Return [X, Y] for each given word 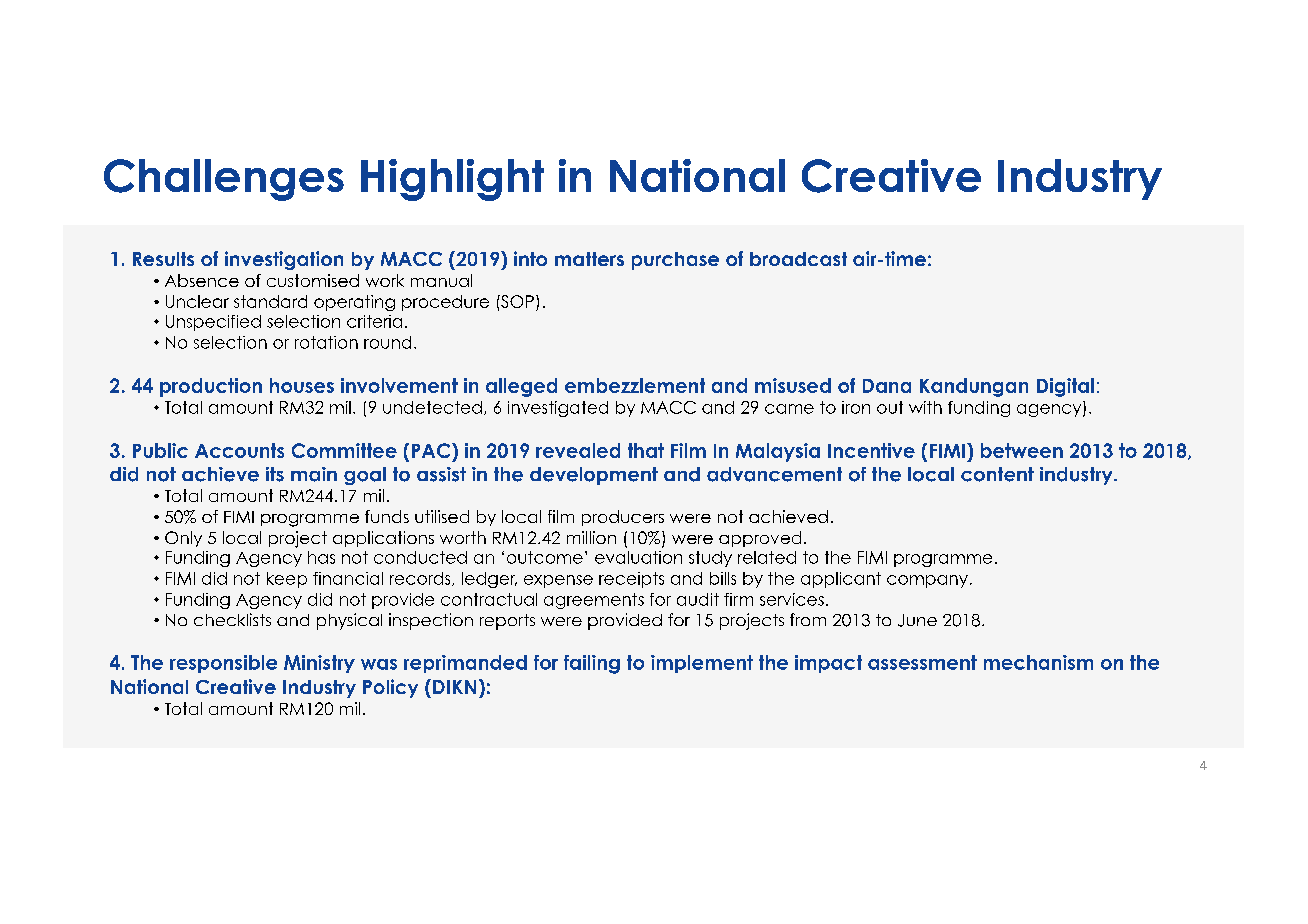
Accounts [239, 450]
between [1022, 450]
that [646, 450]
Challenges [224, 180]
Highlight [452, 180]
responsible [223, 664]
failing [592, 664]
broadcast [798, 259]
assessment [922, 662]
